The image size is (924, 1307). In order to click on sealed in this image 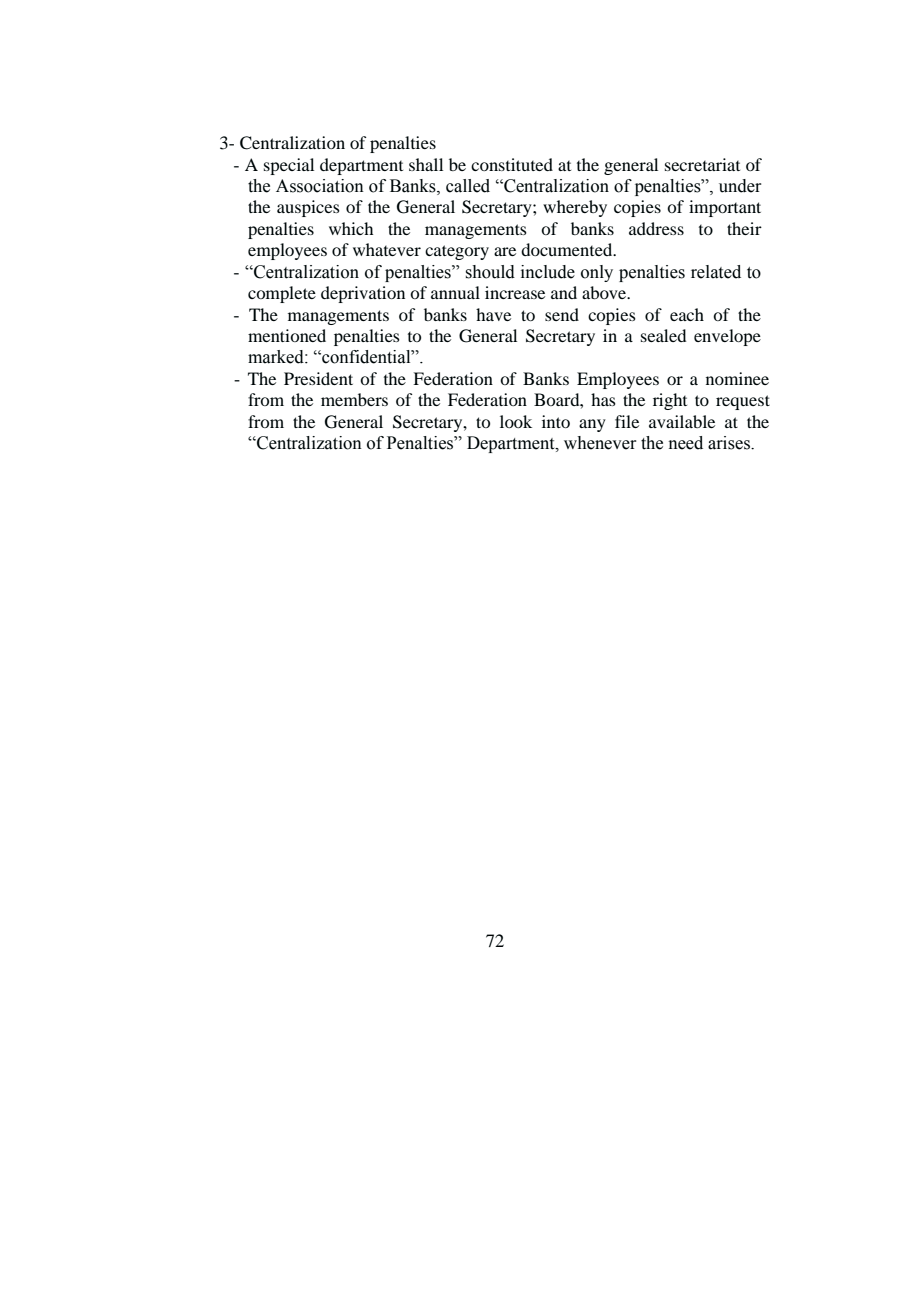, I will do `click(663, 335)`.
